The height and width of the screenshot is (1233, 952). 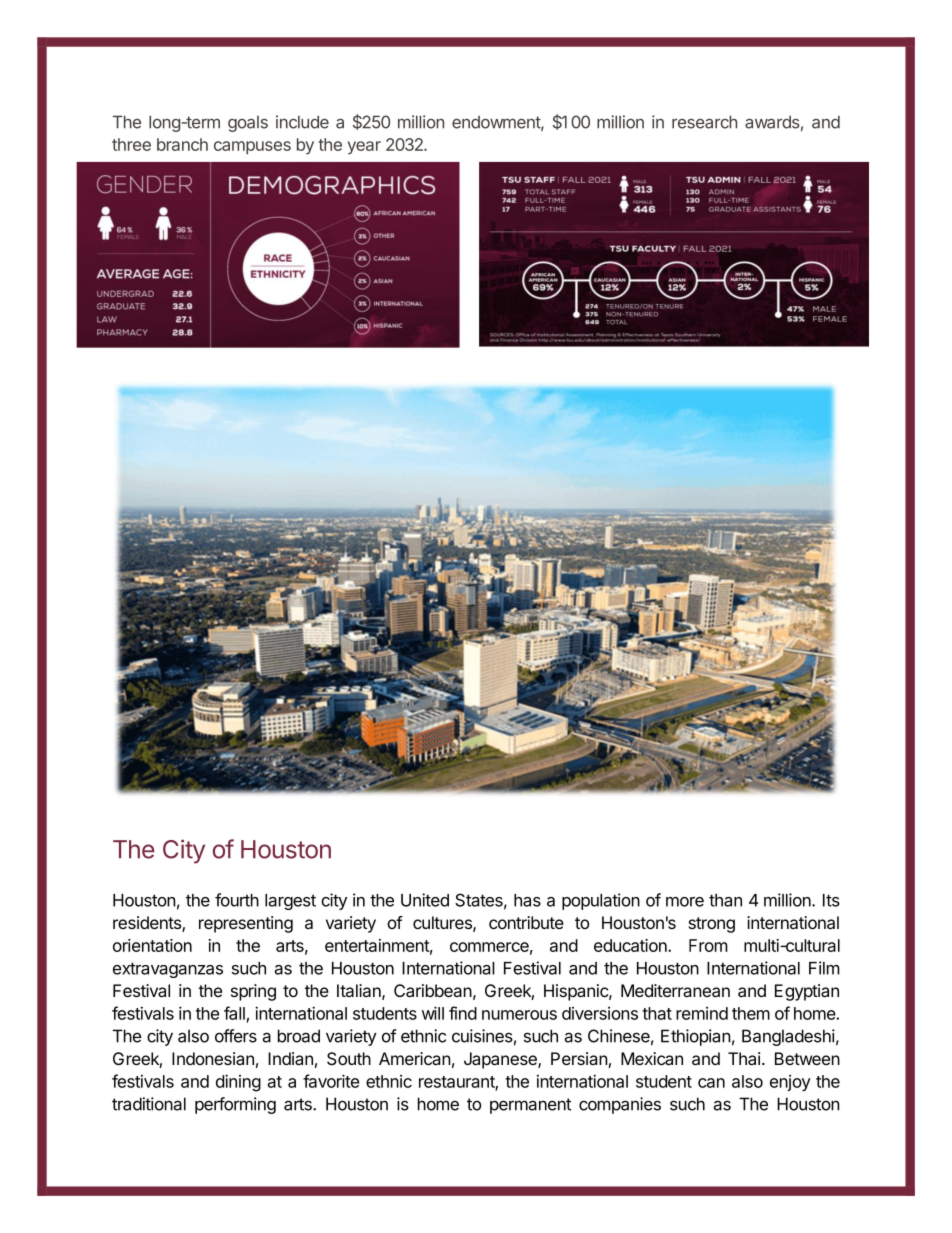 What do you see at coordinates (364, 148) in the screenshot?
I see `year` at bounding box center [364, 148].
